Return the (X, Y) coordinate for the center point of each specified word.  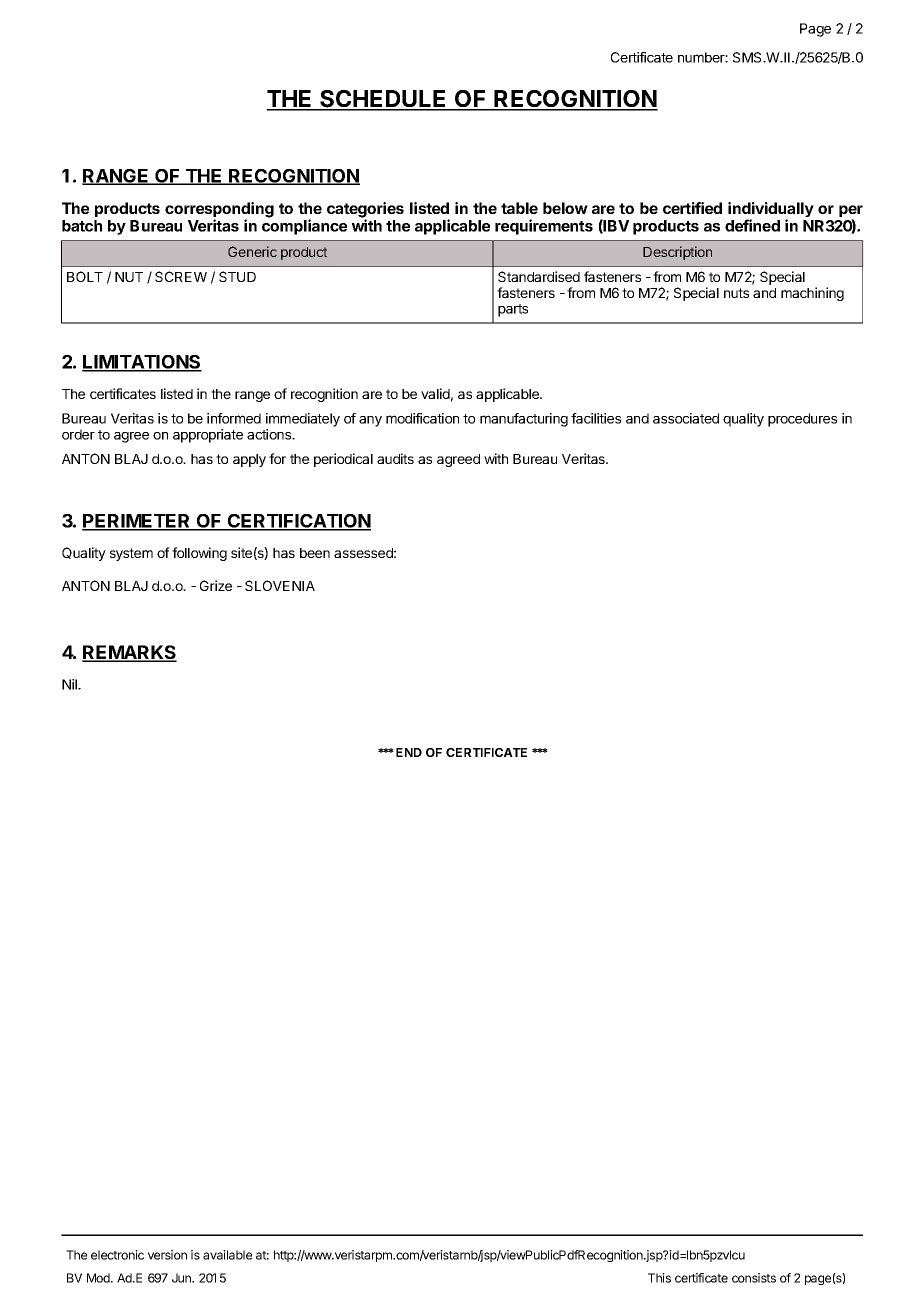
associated (686, 418)
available (227, 1255)
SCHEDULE (383, 100)
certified (692, 208)
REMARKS (129, 653)
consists (754, 1278)
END (409, 752)
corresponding (219, 211)
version (167, 1255)
